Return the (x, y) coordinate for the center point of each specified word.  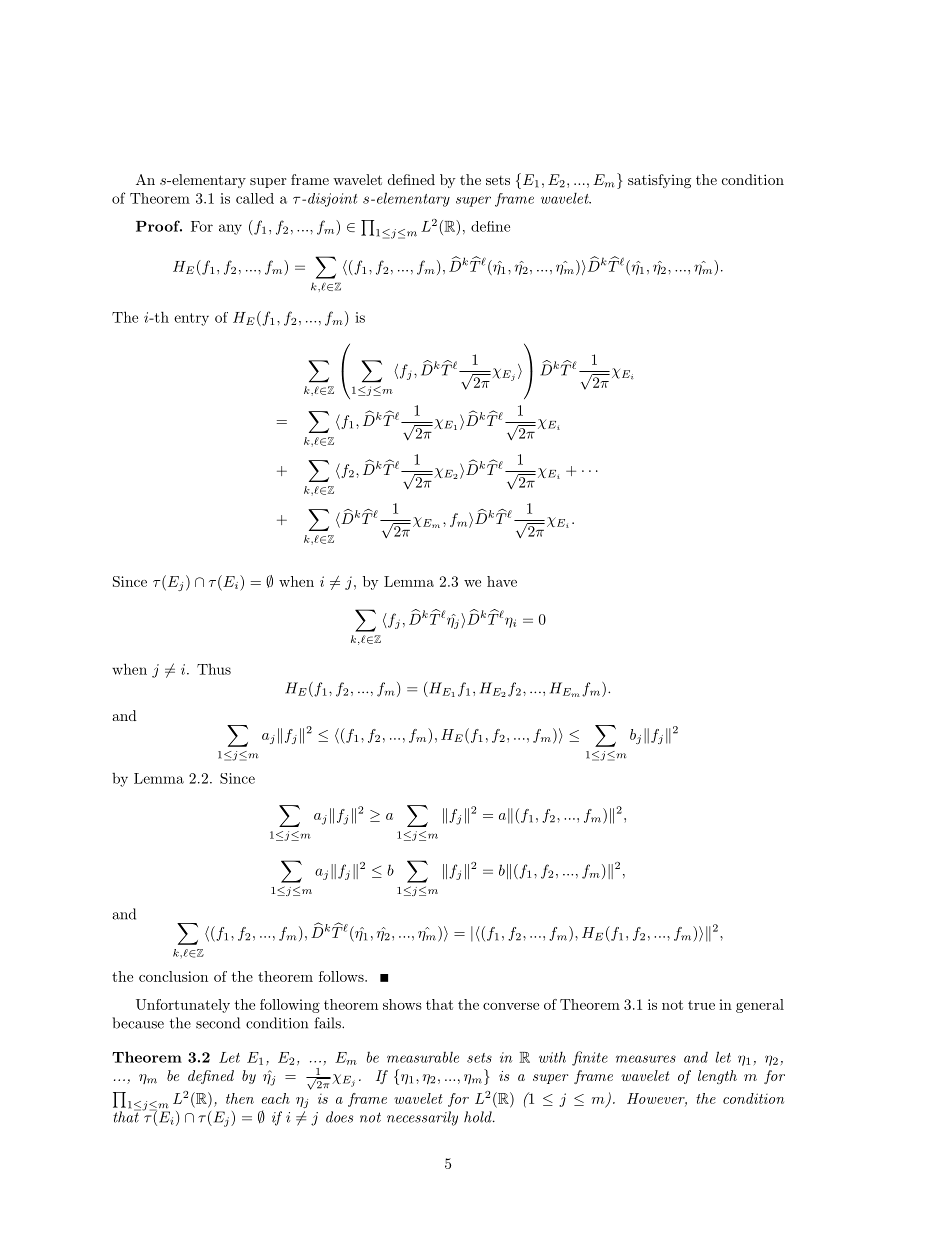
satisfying (659, 181)
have (502, 581)
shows (402, 1004)
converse (511, 1006)
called (255, 198)
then (240, 1098)
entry (191, 319)
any (230, 229)
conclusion (173, 976)
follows (342, 976)
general (760, 1006)
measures (646, 1059)
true (701, 1005)
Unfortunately (183, 1006)
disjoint (332, 200)
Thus (214, 669)
